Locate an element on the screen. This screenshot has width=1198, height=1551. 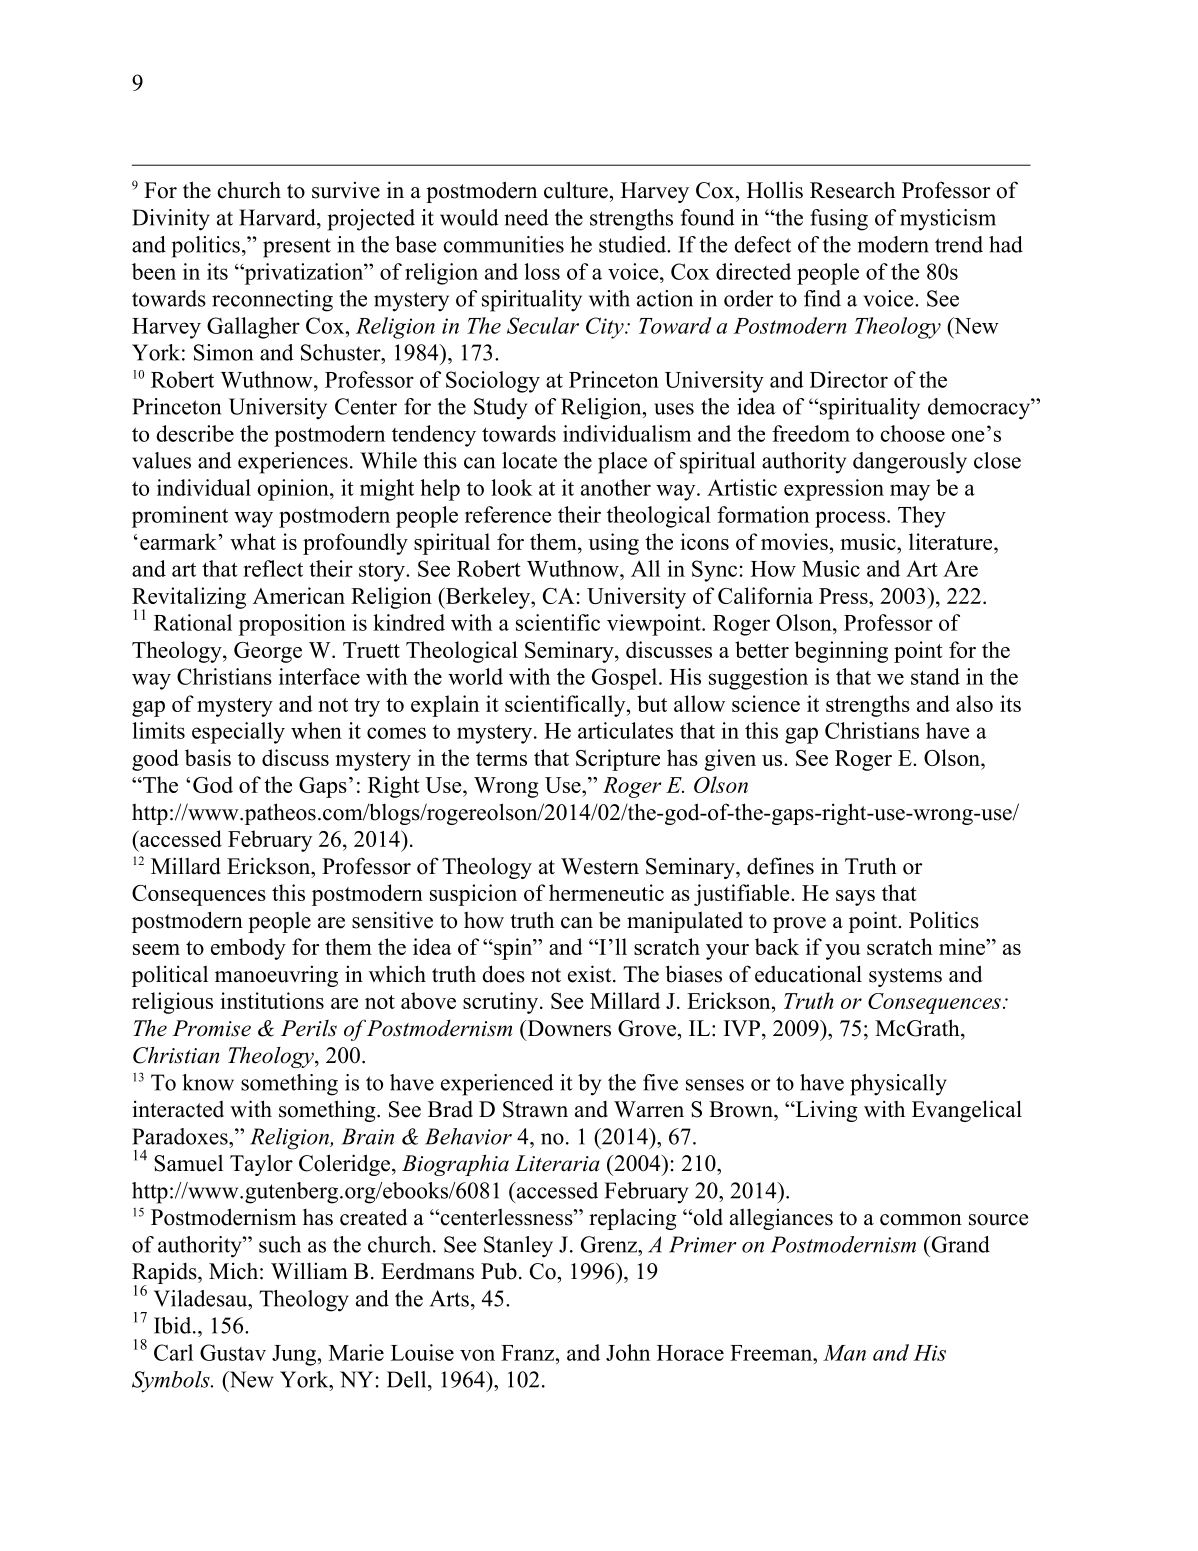
basis is located at coordinates (208, 757).
